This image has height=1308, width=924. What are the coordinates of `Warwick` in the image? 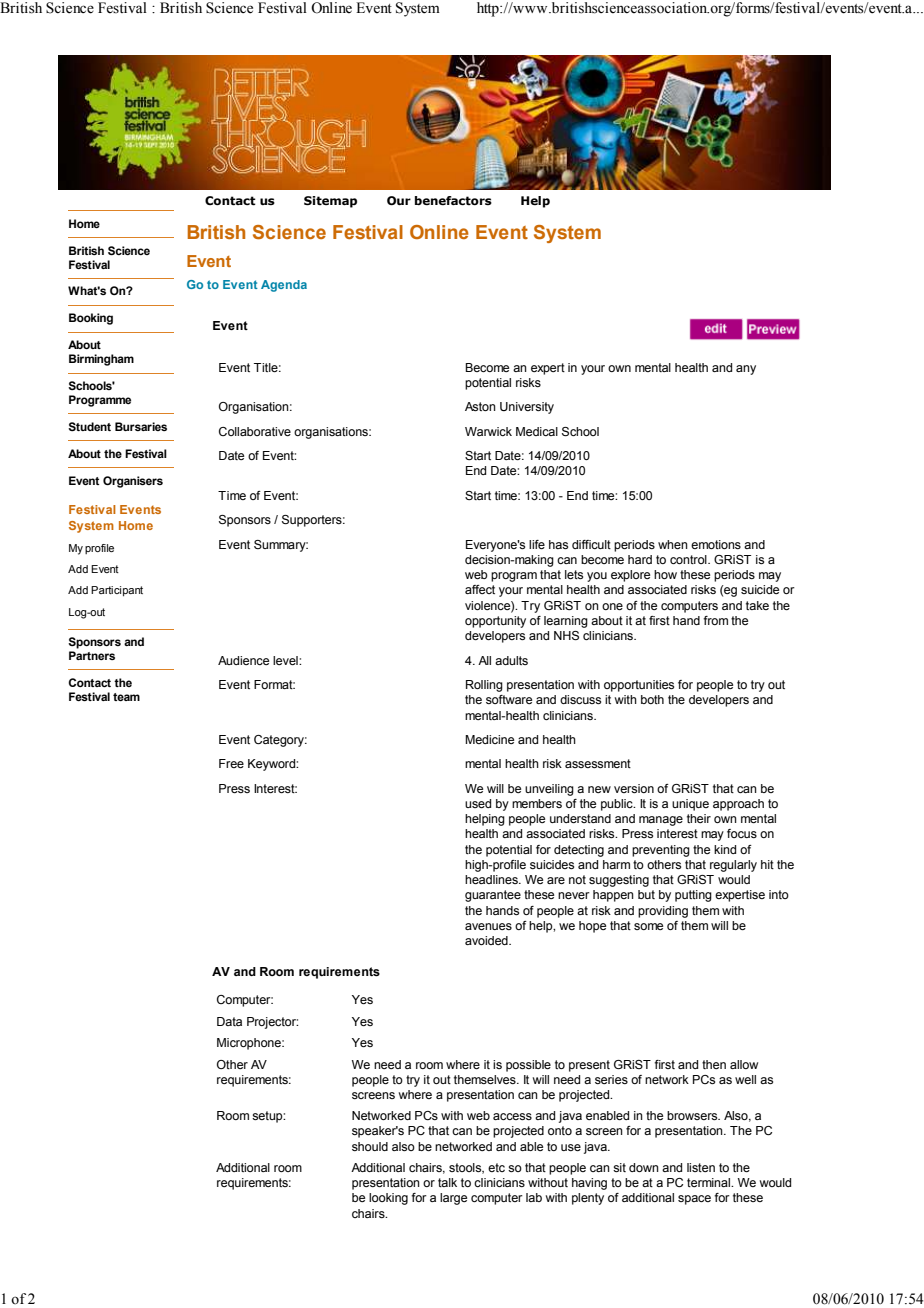 It's located at (488, 431).
